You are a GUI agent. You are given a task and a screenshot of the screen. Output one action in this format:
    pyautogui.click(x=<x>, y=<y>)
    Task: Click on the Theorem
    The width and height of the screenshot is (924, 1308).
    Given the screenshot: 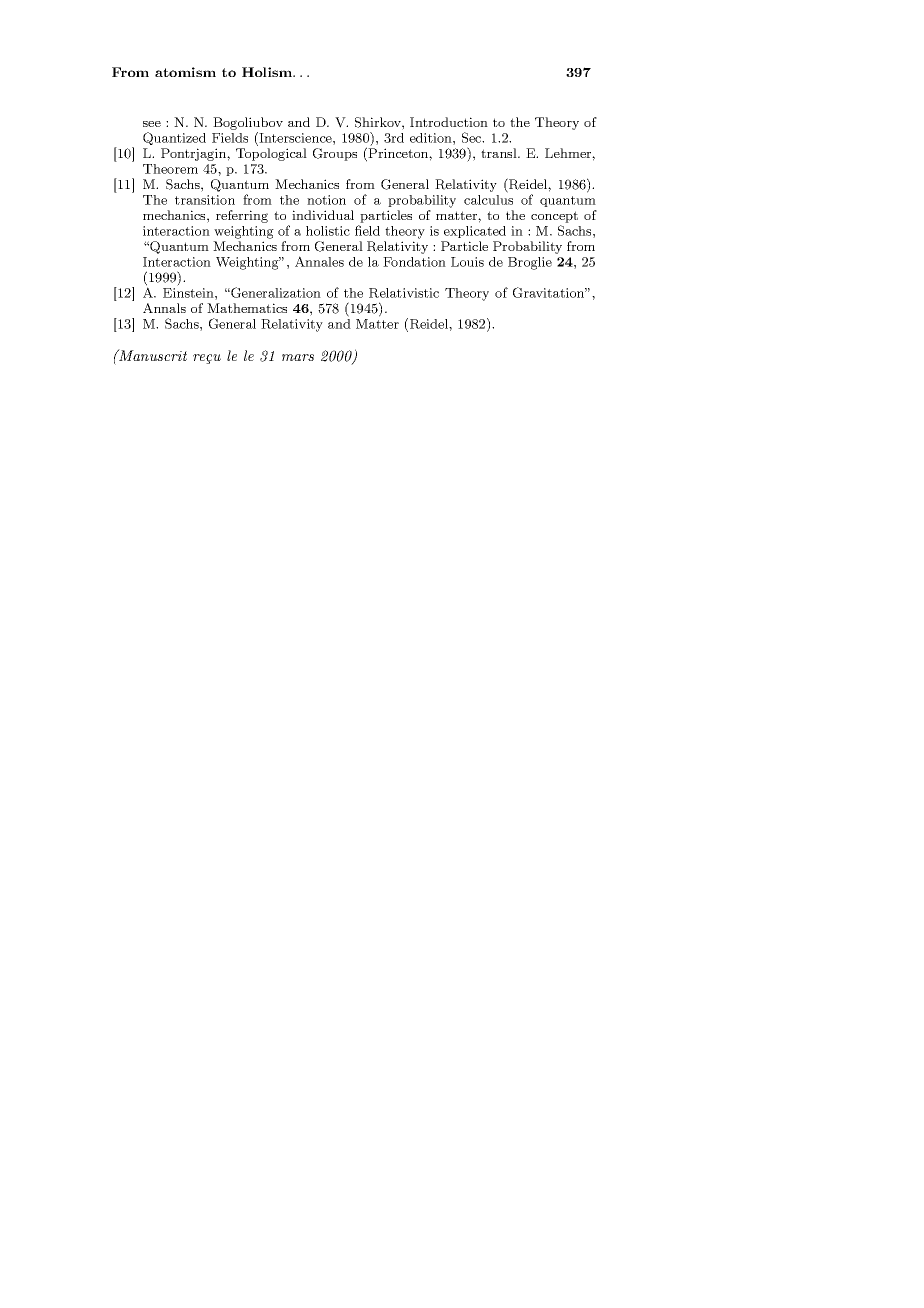 What is the action you would take?
    pyautogui.click(x=170, y=169)
